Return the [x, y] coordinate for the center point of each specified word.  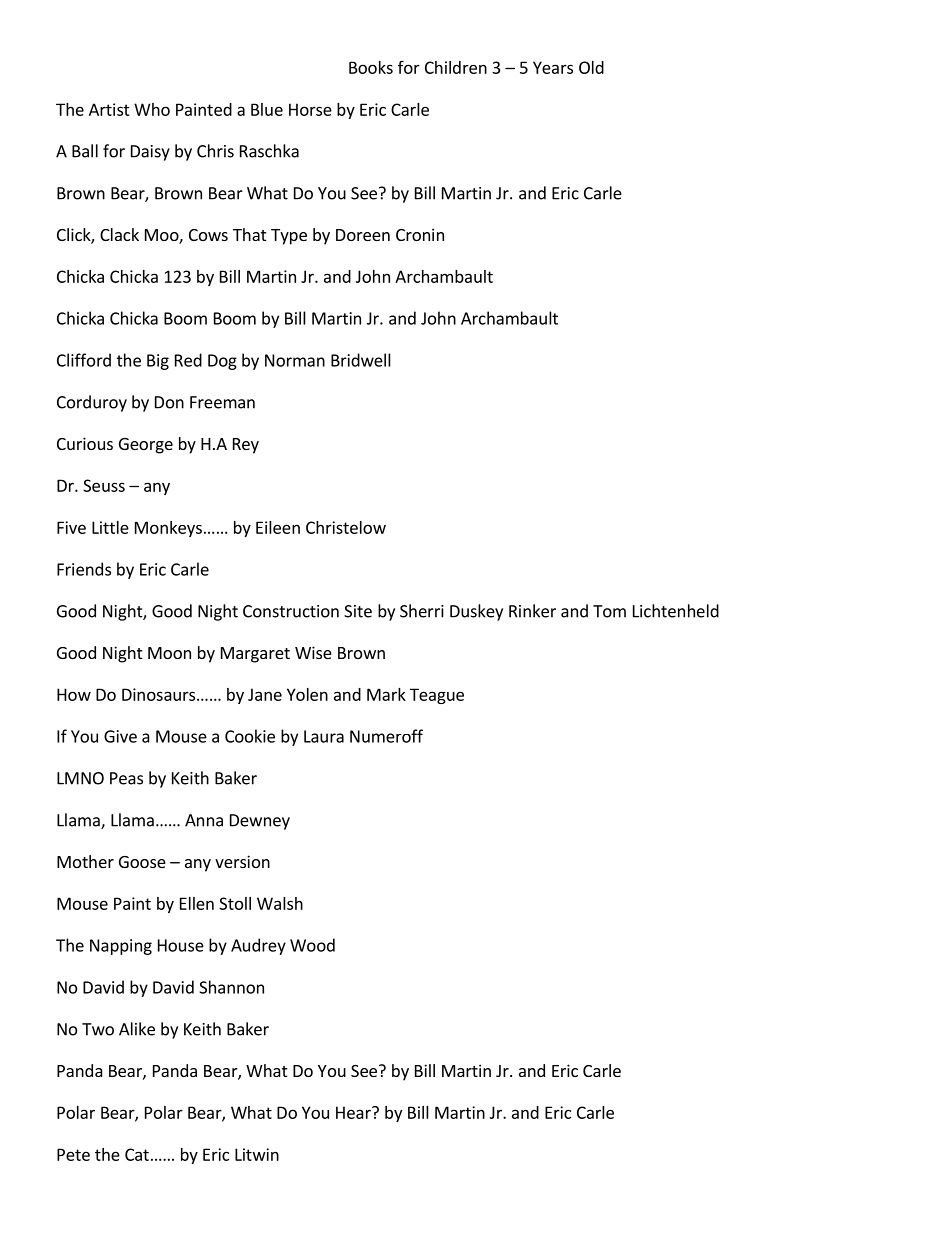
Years [553, 67]
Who [152, 109]
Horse [310, 109]
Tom [609, 611]
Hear [354, 1112]
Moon [169, 653]
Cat [137, 1154]
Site [358, 611]
